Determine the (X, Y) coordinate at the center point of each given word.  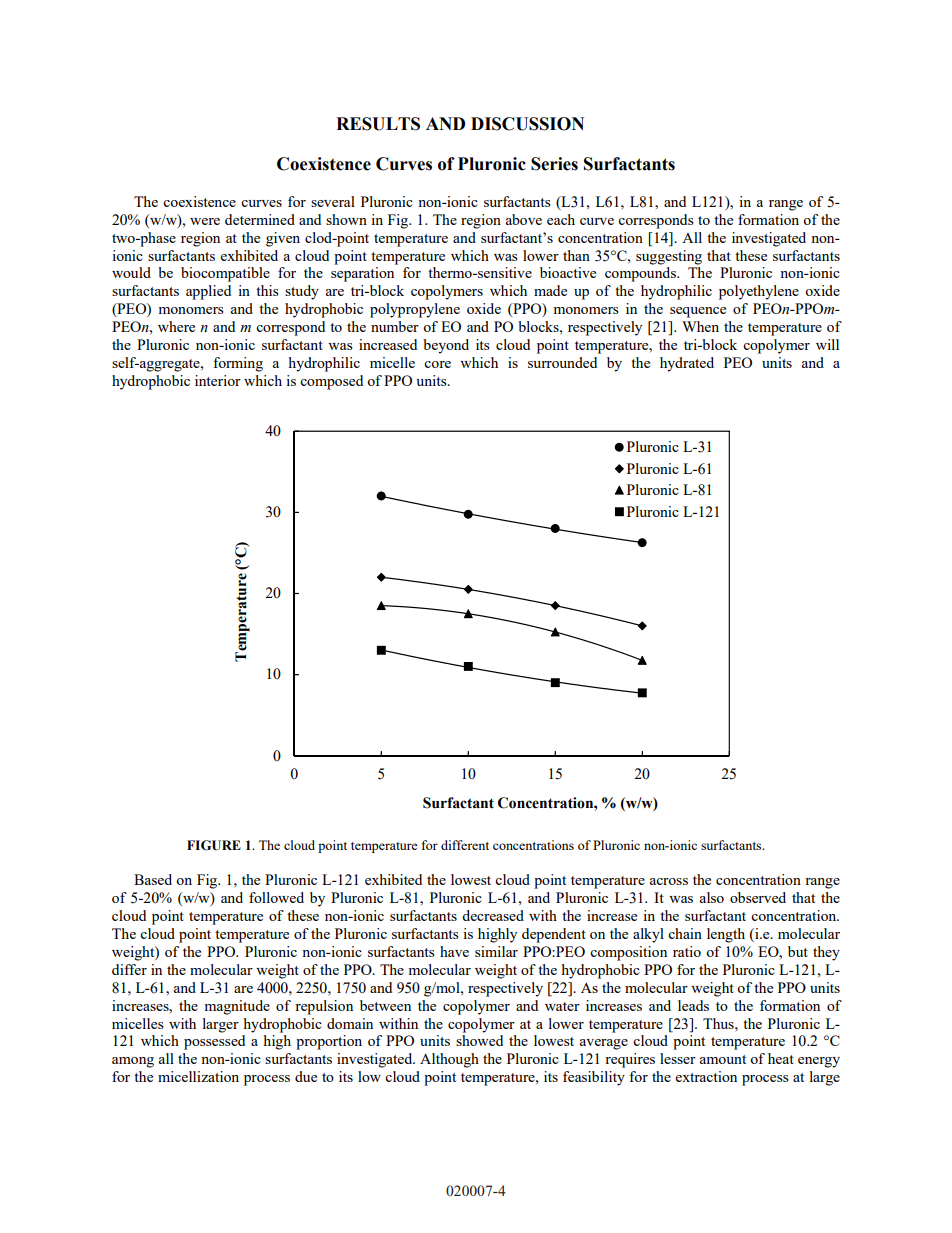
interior (218, 380)
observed (758, 897)
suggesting (669, 257)
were (205, 221)
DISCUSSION (527, 124)
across (669, 881)
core (437, 364)
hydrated (687, 364)
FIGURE (214, 845)
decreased (493, 915)
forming (238, 364)
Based (153, 879)
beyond (446, 346)
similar (496, 951)
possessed (214, 1042)
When (700, 326)
